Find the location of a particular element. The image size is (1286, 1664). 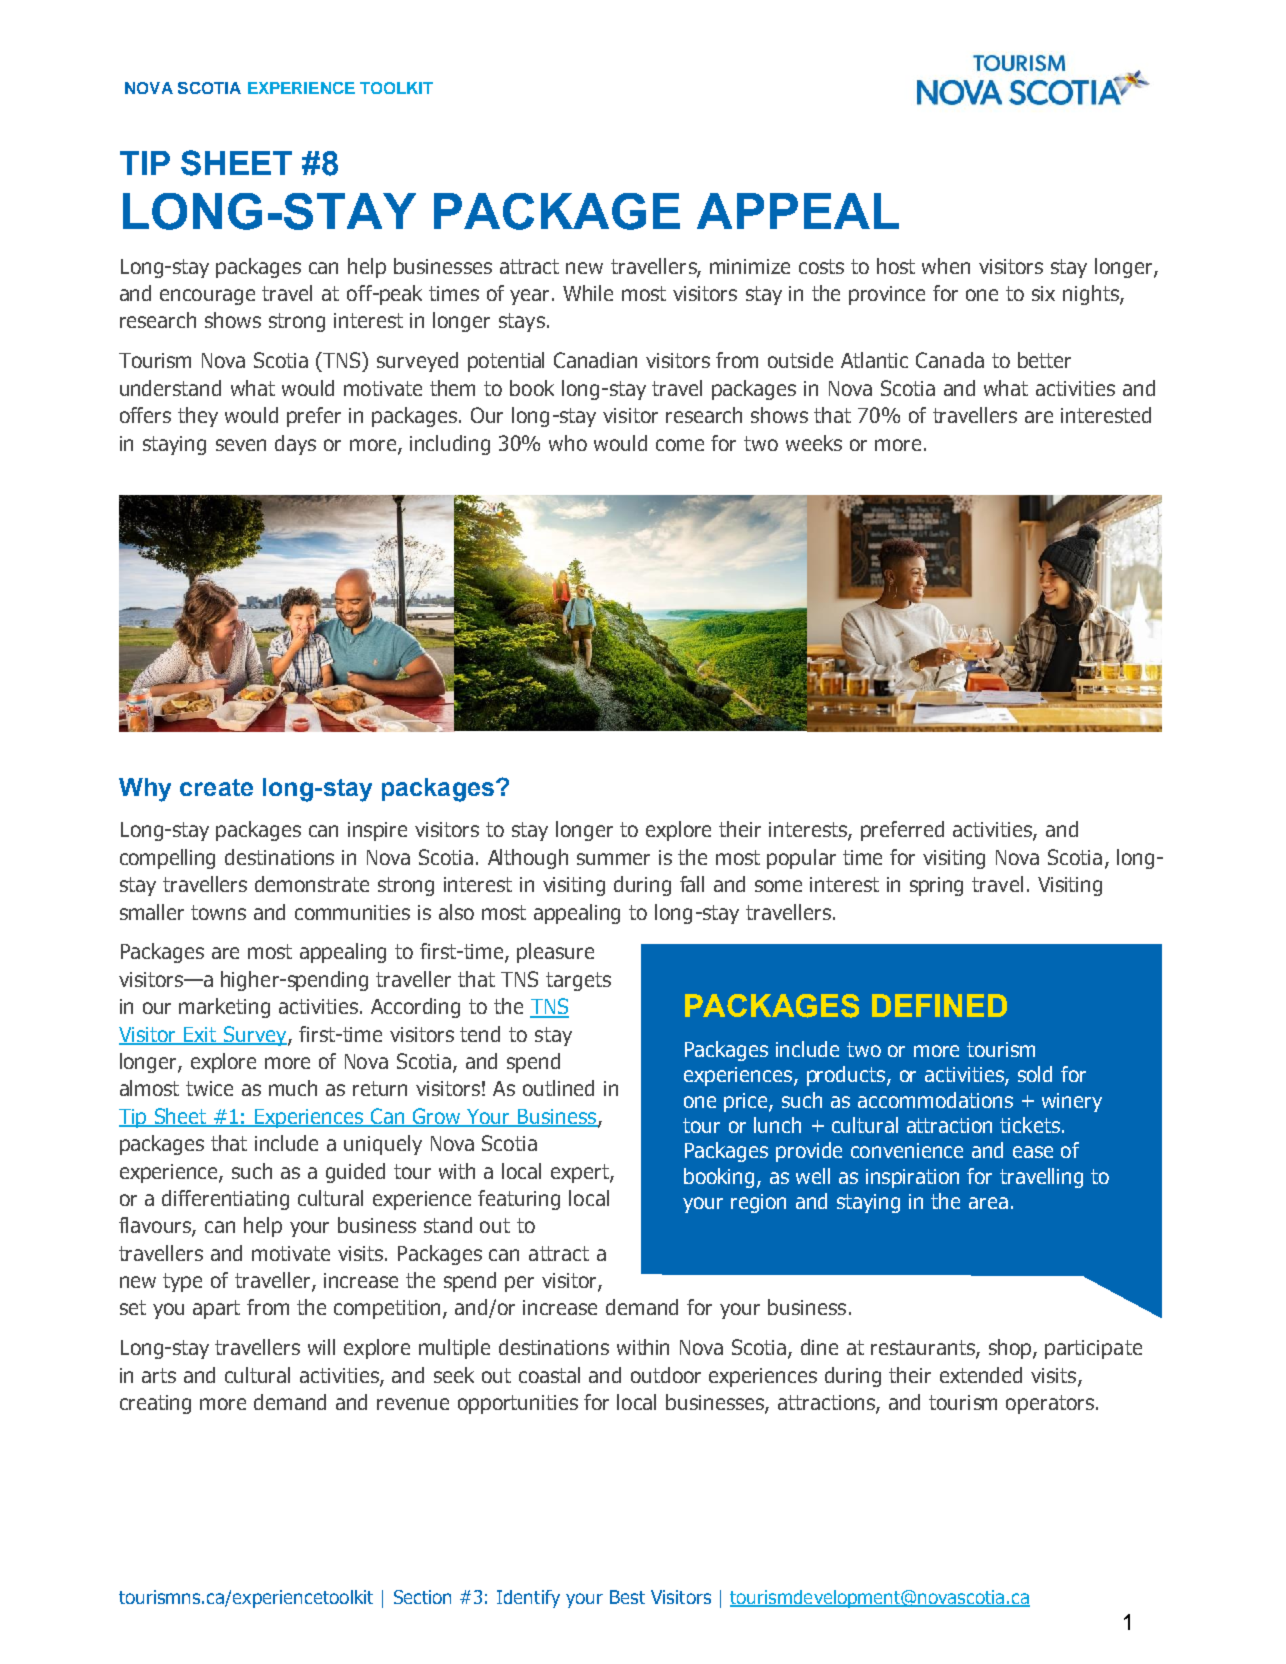

summer is located at coordinates (613, 859).
